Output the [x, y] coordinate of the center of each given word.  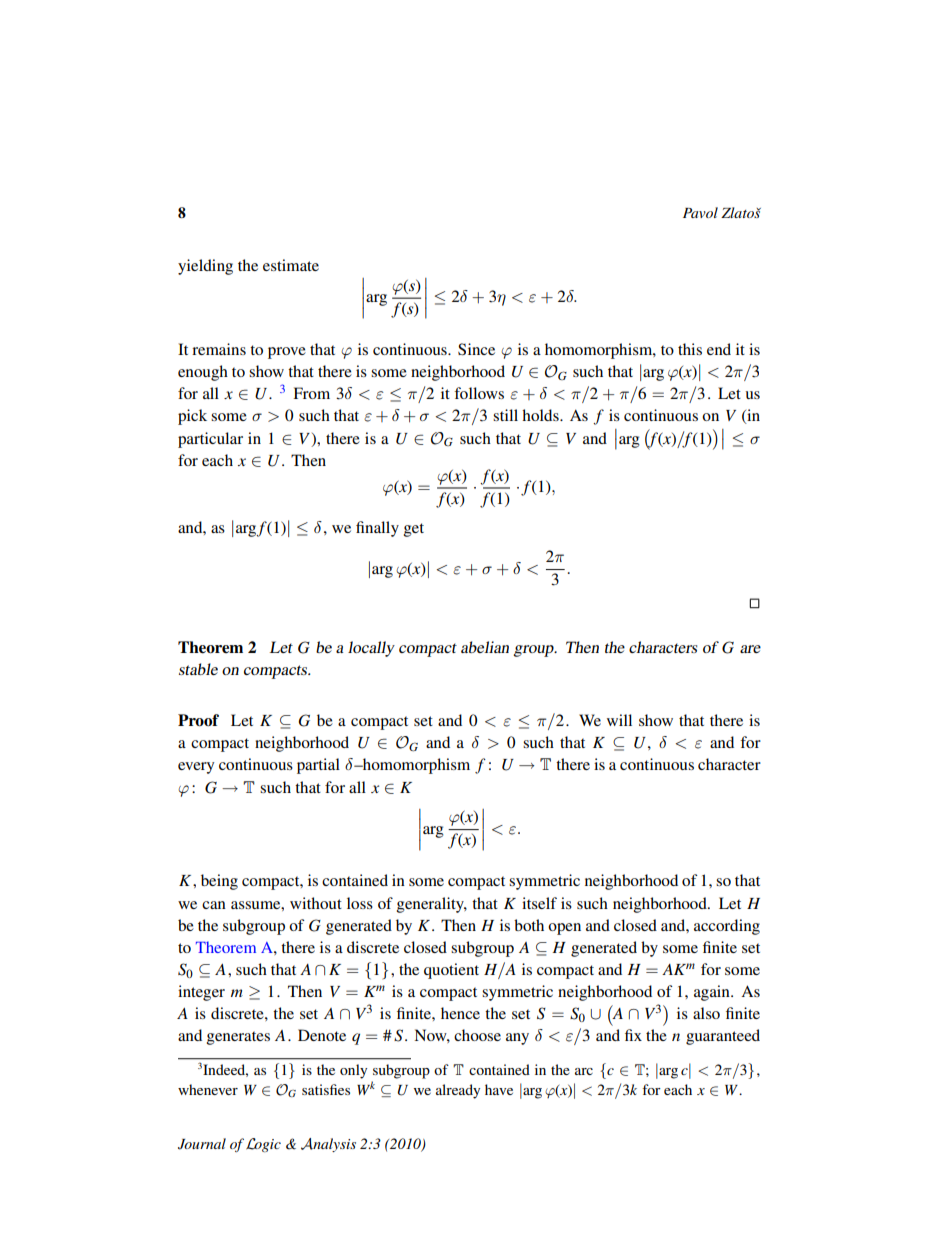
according [727, 927]
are [750, 649]
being [219, 882]
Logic [263, 1145]
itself [539, 903]
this [690, 349]
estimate [291, 265]
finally [377, 529]
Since [476, 349]
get [414, 530]
